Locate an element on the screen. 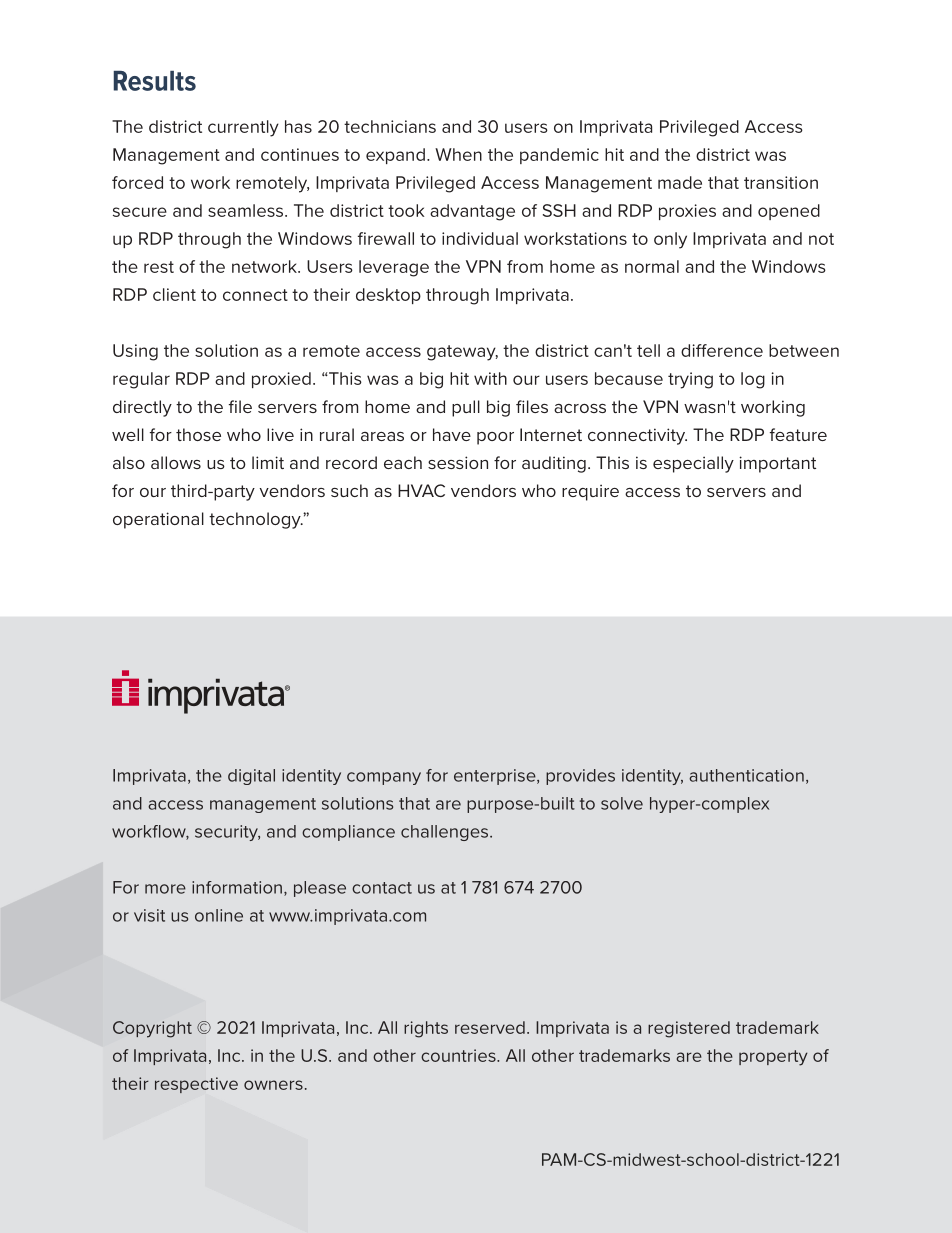 This screenshot has width=952, height=1233. property is located at coordinates (773, 1058).
